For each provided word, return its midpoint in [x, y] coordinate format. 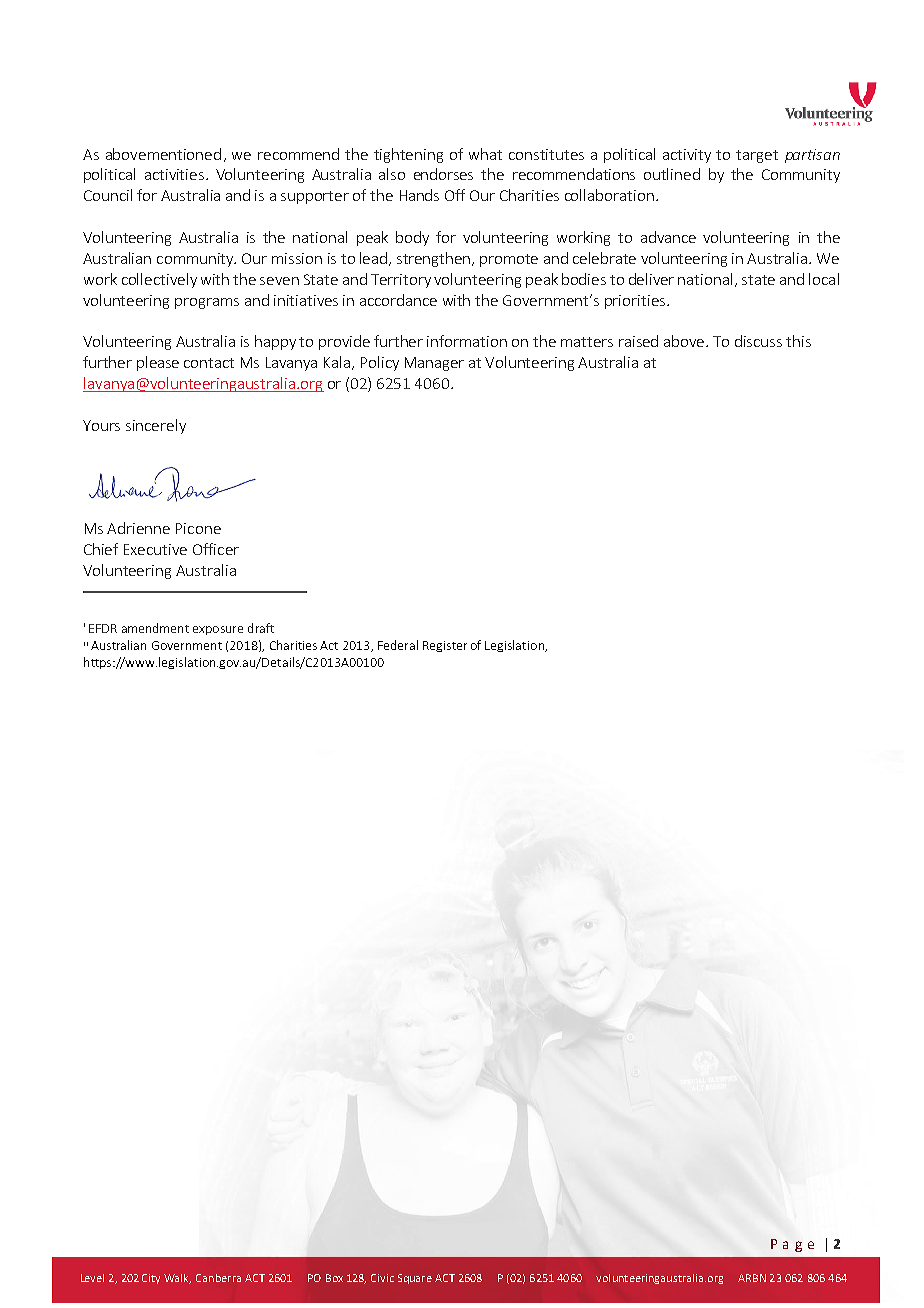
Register [445, 646]
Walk [177, 1279]
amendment [155, 628]
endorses [443, 174]
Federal [398, 645]
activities [174, 174]
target [757, 156]
